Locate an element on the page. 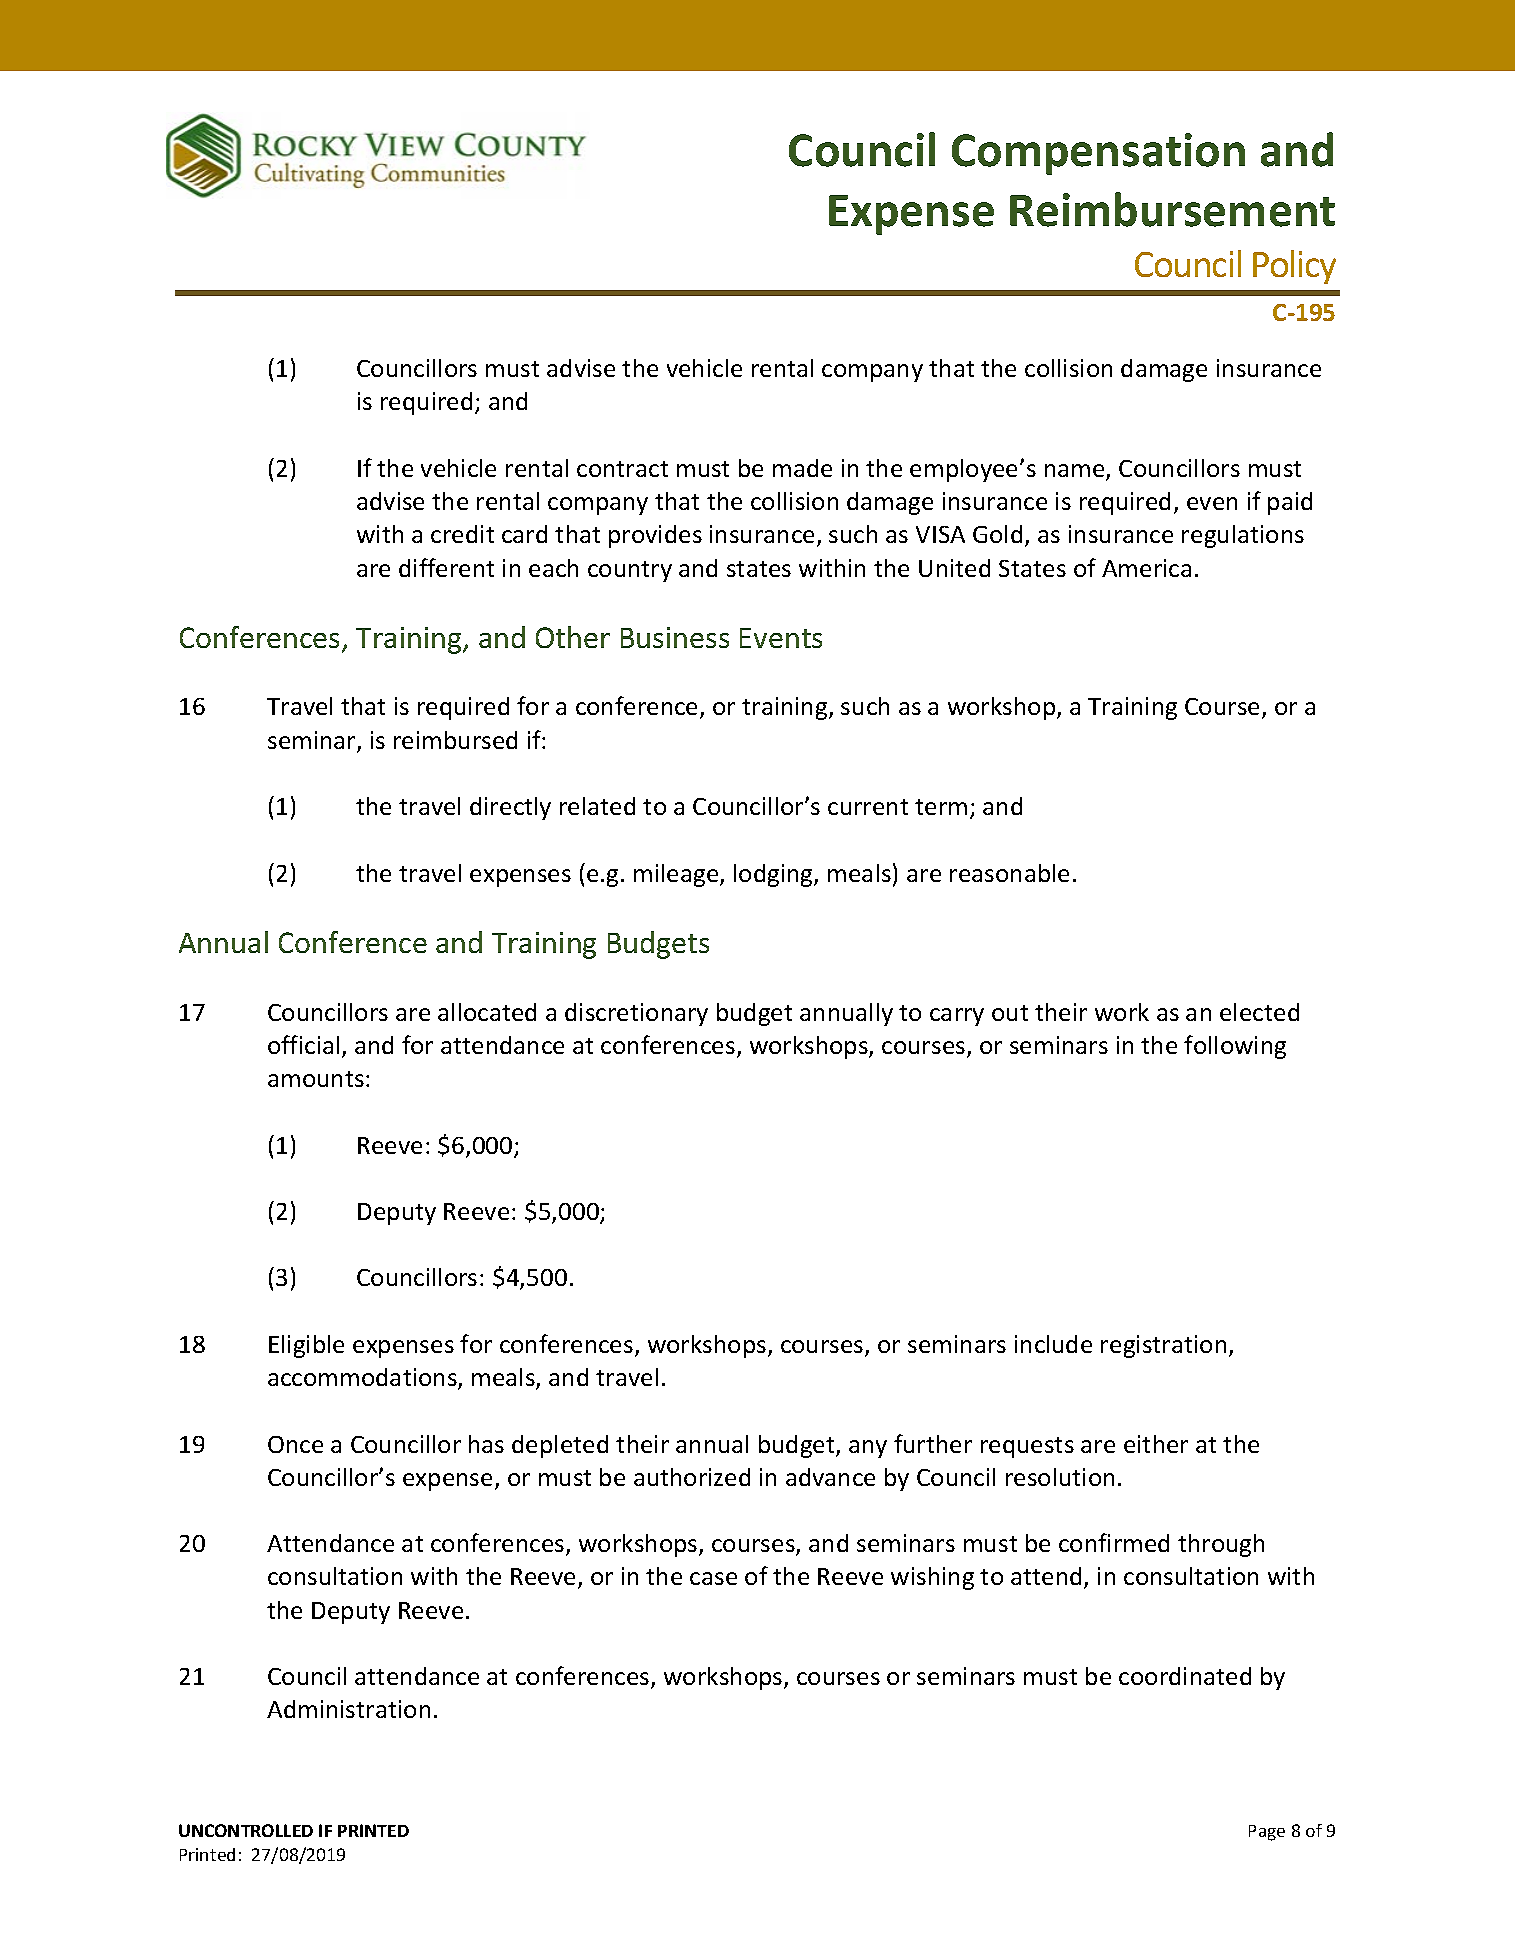 Image resolution: width=1515 pixels, height=1960 pixels. discretionary is located at coordinates (636, 1014).
